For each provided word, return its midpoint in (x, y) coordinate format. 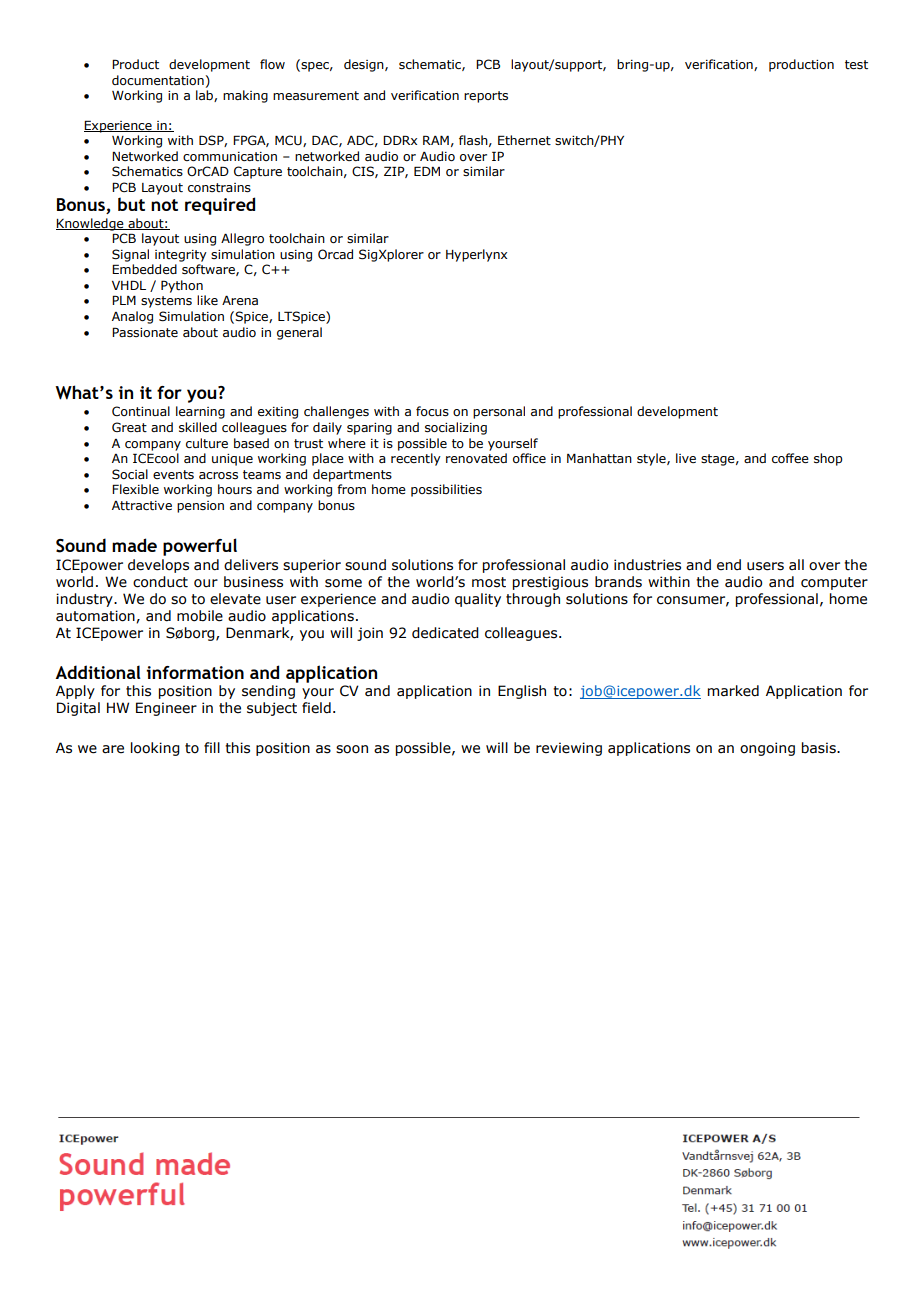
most (489, 582)
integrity (181, 256)
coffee (790, 458)
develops (158, 566)
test (856, 64)
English (522, 692)
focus (432, 411)
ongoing (767, 749)
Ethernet (524, 140)
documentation (158, 80)
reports (486, 97)
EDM (427, 171)
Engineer (166, 709)
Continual (141, 411)
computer (834, 583)
